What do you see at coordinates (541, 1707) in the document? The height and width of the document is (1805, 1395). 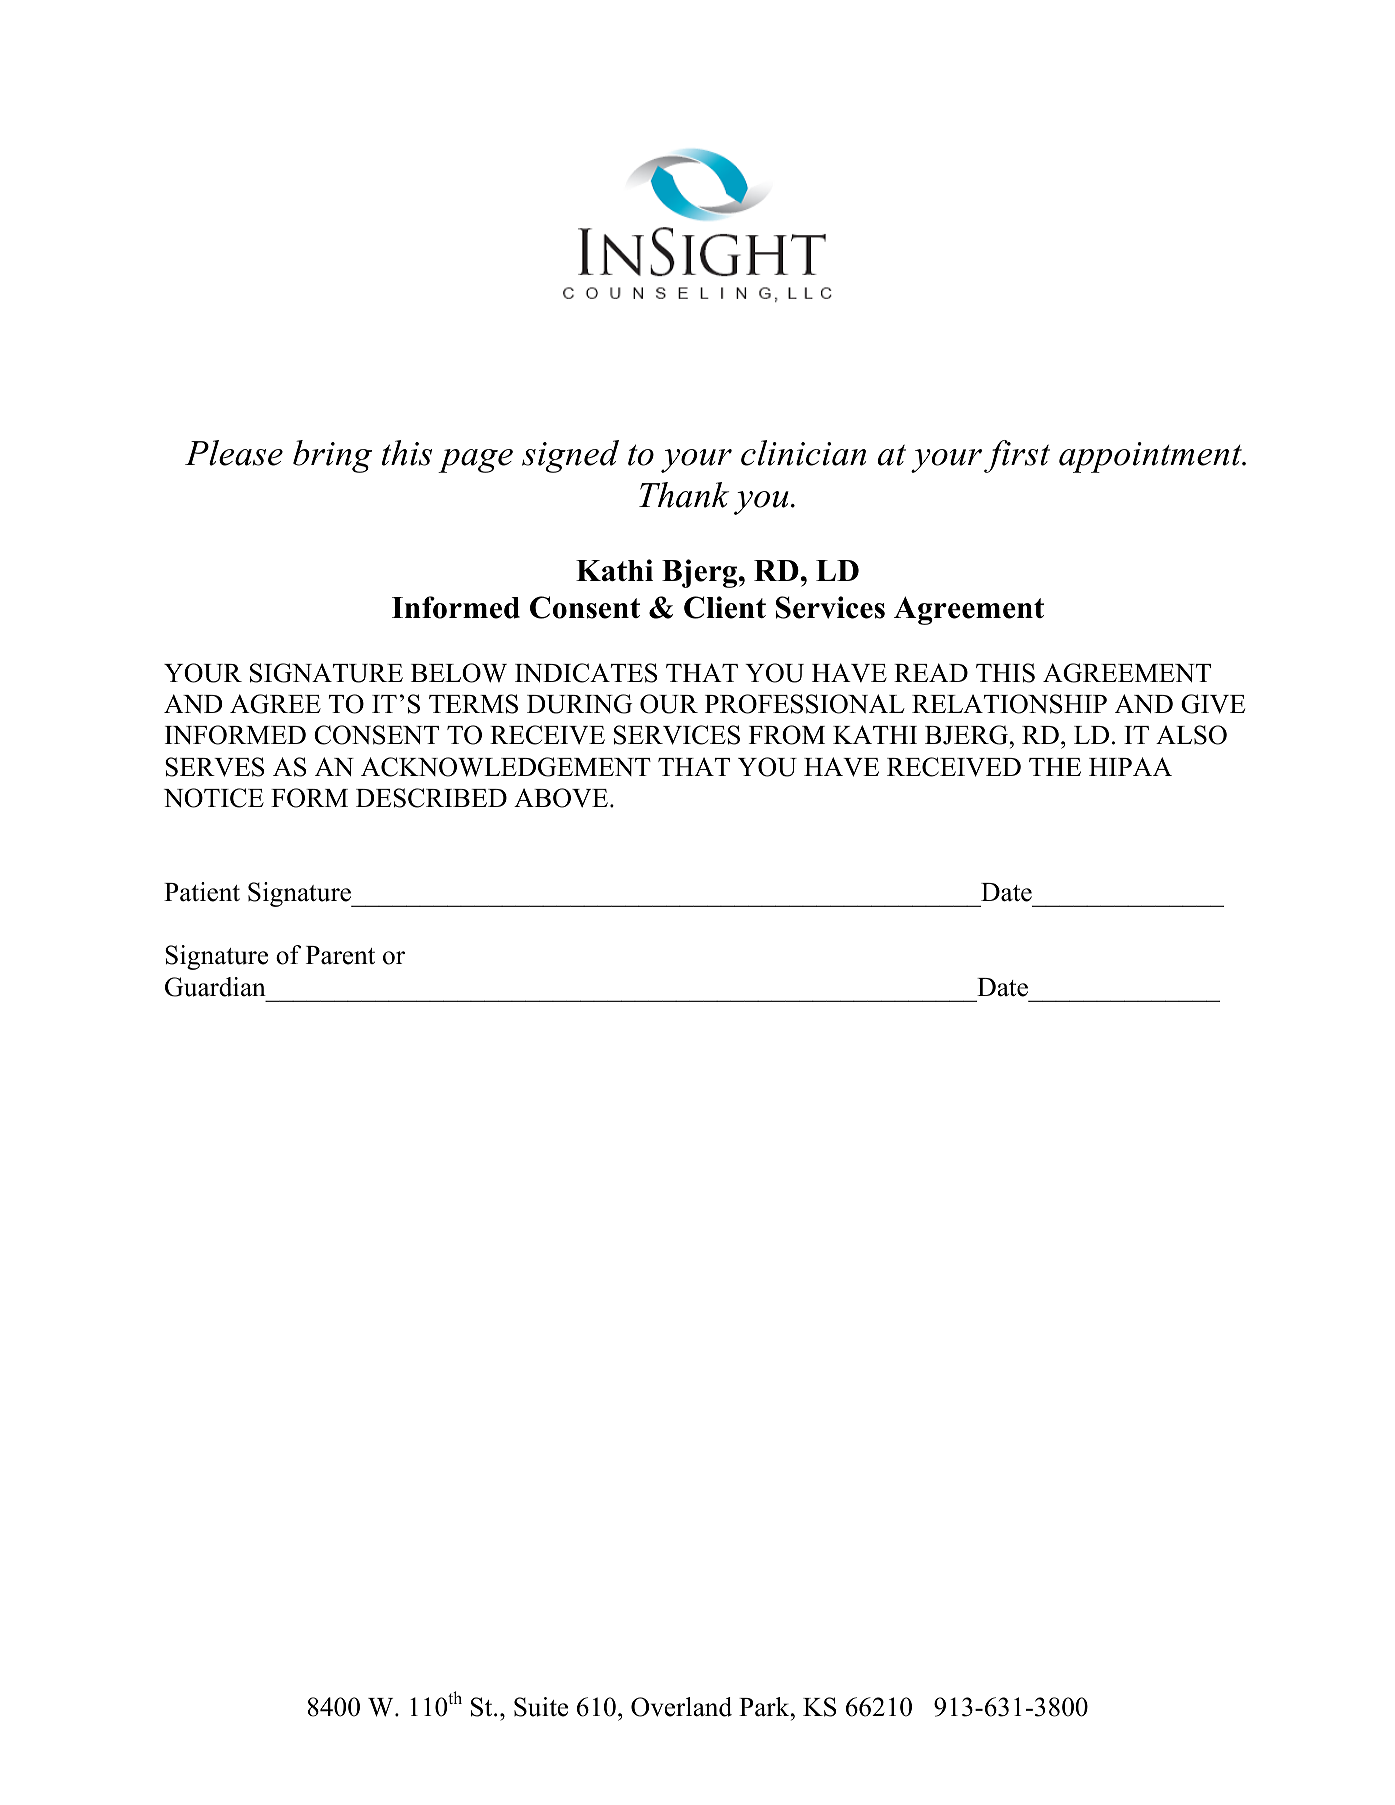 I see `Suite` at bounding box center [541, 1707].
